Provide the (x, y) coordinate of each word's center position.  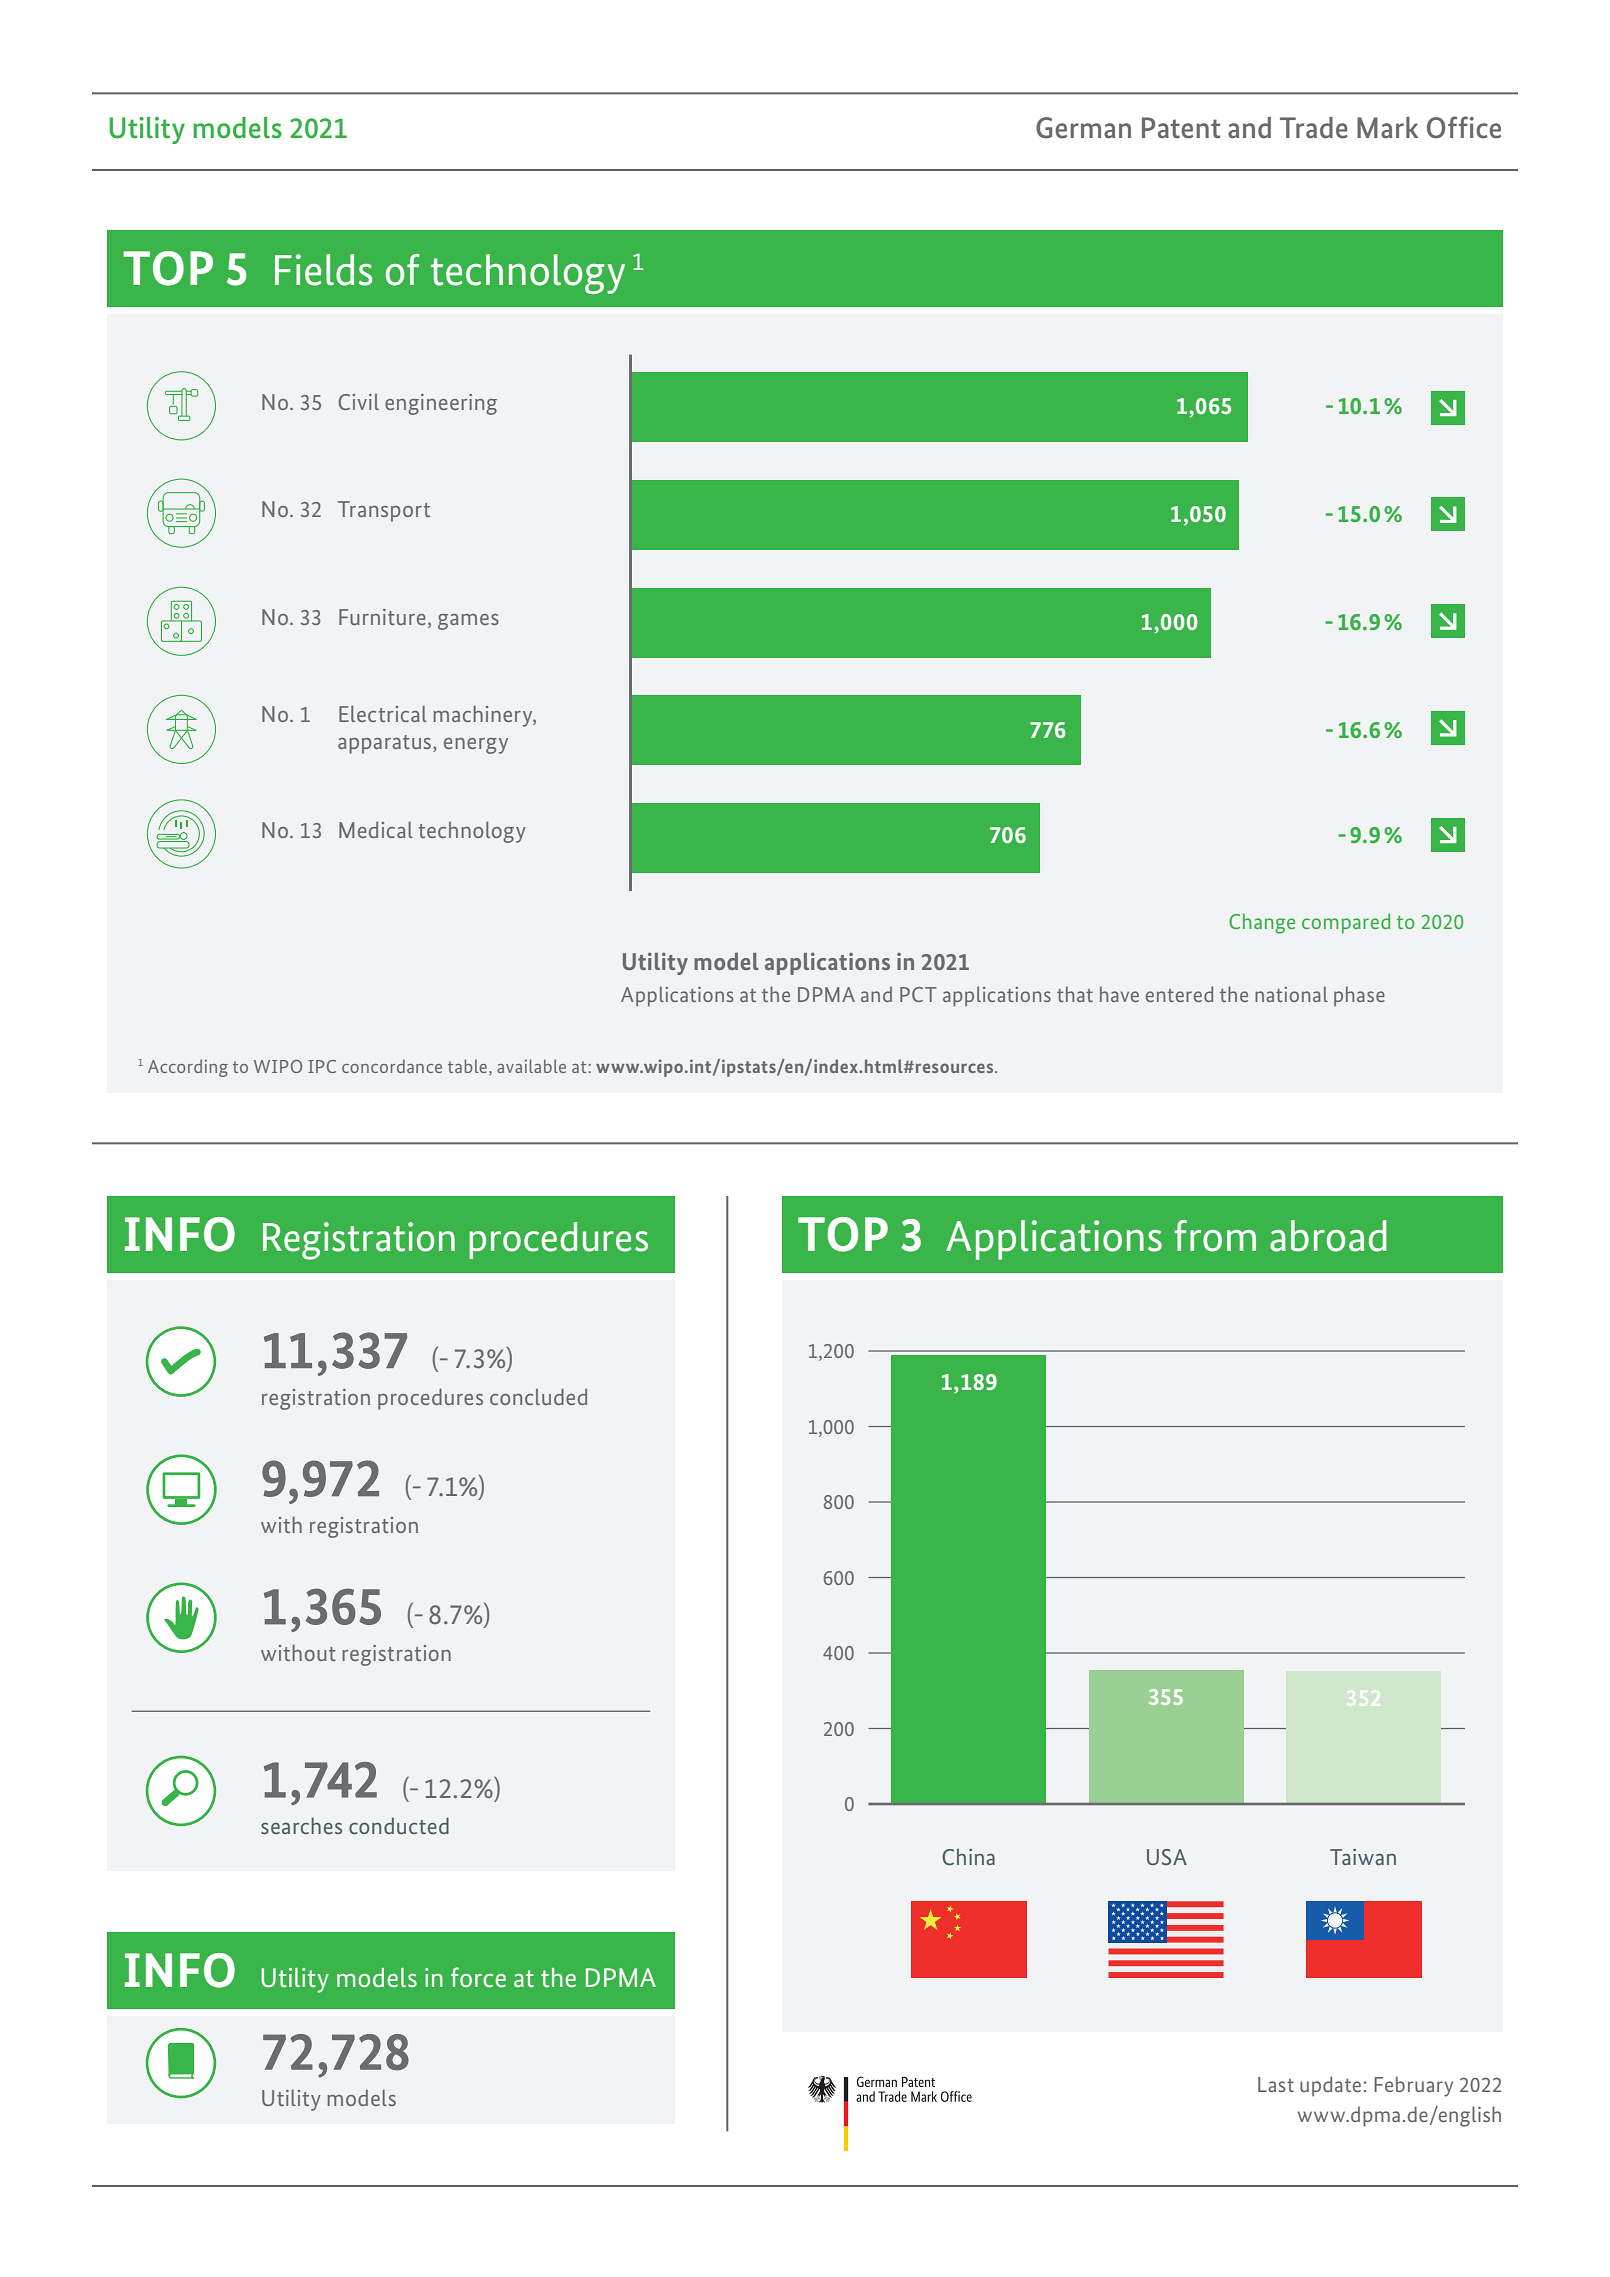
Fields (324, 270)
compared (1346, 923)
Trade (1314, 128)
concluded (538, 1396)
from (1215, 1236)
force (478, 1977)
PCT (918, 994)
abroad (1328, 1236)
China (968, 1856)
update (1330, 2086)
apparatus (386, 744)
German (1083, 128)
